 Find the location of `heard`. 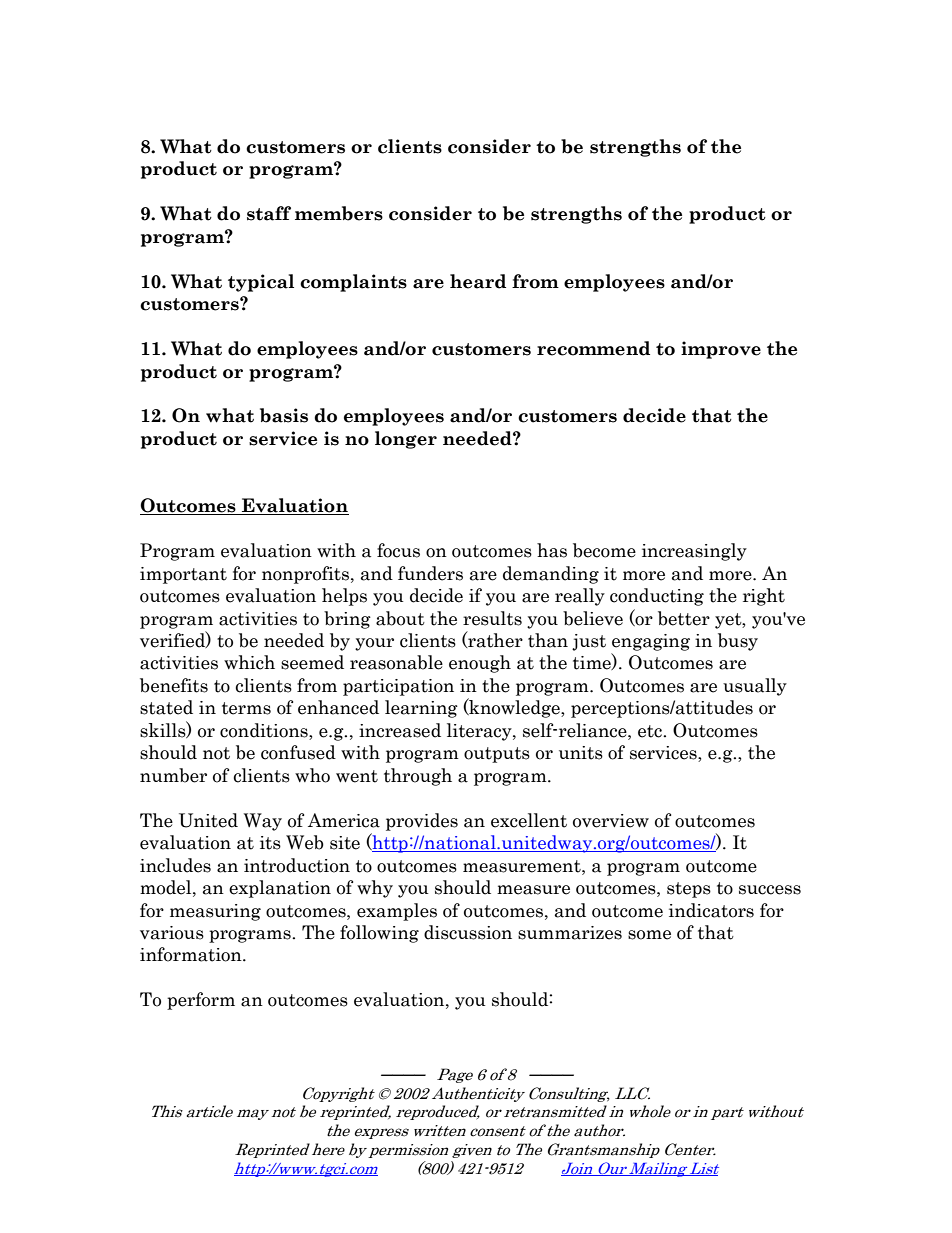

heard is located at coordinates (478, 281).
